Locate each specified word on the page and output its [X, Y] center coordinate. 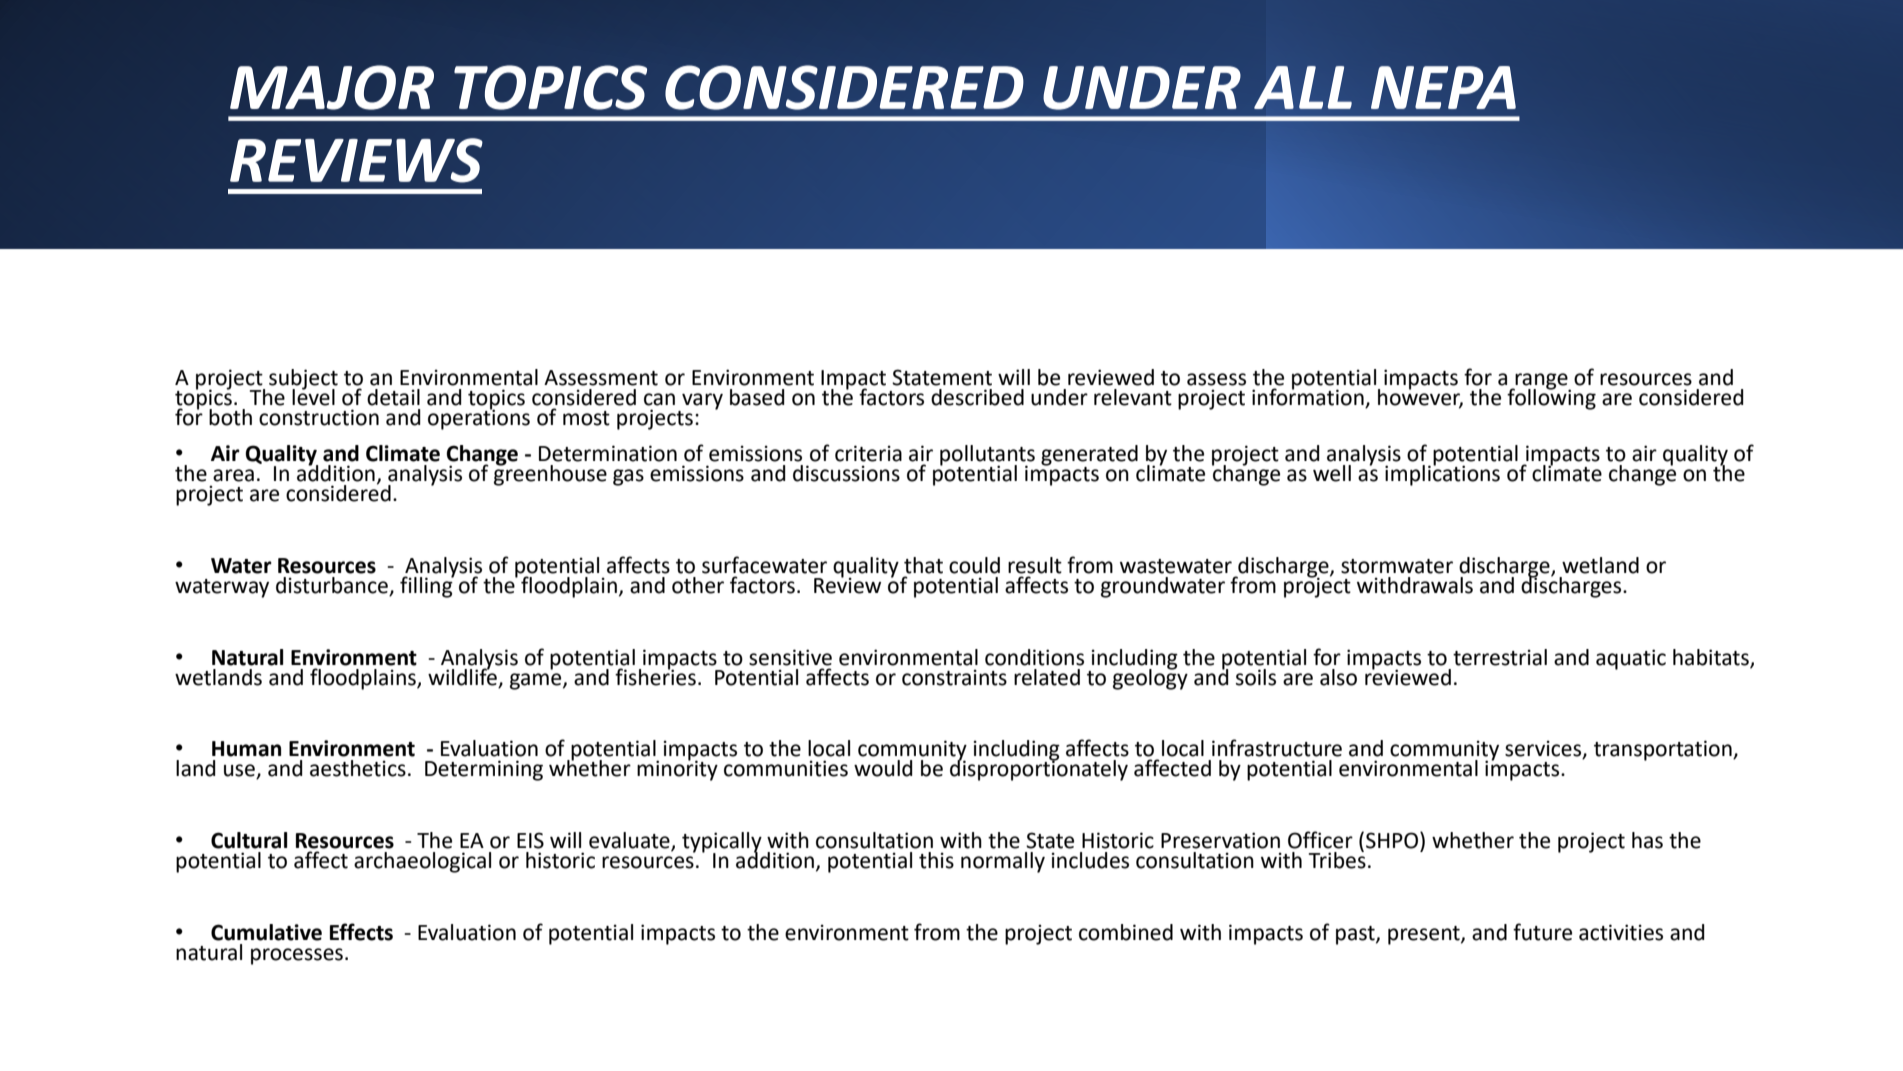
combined [1126, 932]
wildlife [462, 676]
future [1542, 932]
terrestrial [1500, 657]
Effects [361, 932]
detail [393, 397]
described [977, 397]
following [1551, 398]
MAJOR [332, 87]
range [1541, 382]
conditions [1034, 657]
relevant [1133, 397]
